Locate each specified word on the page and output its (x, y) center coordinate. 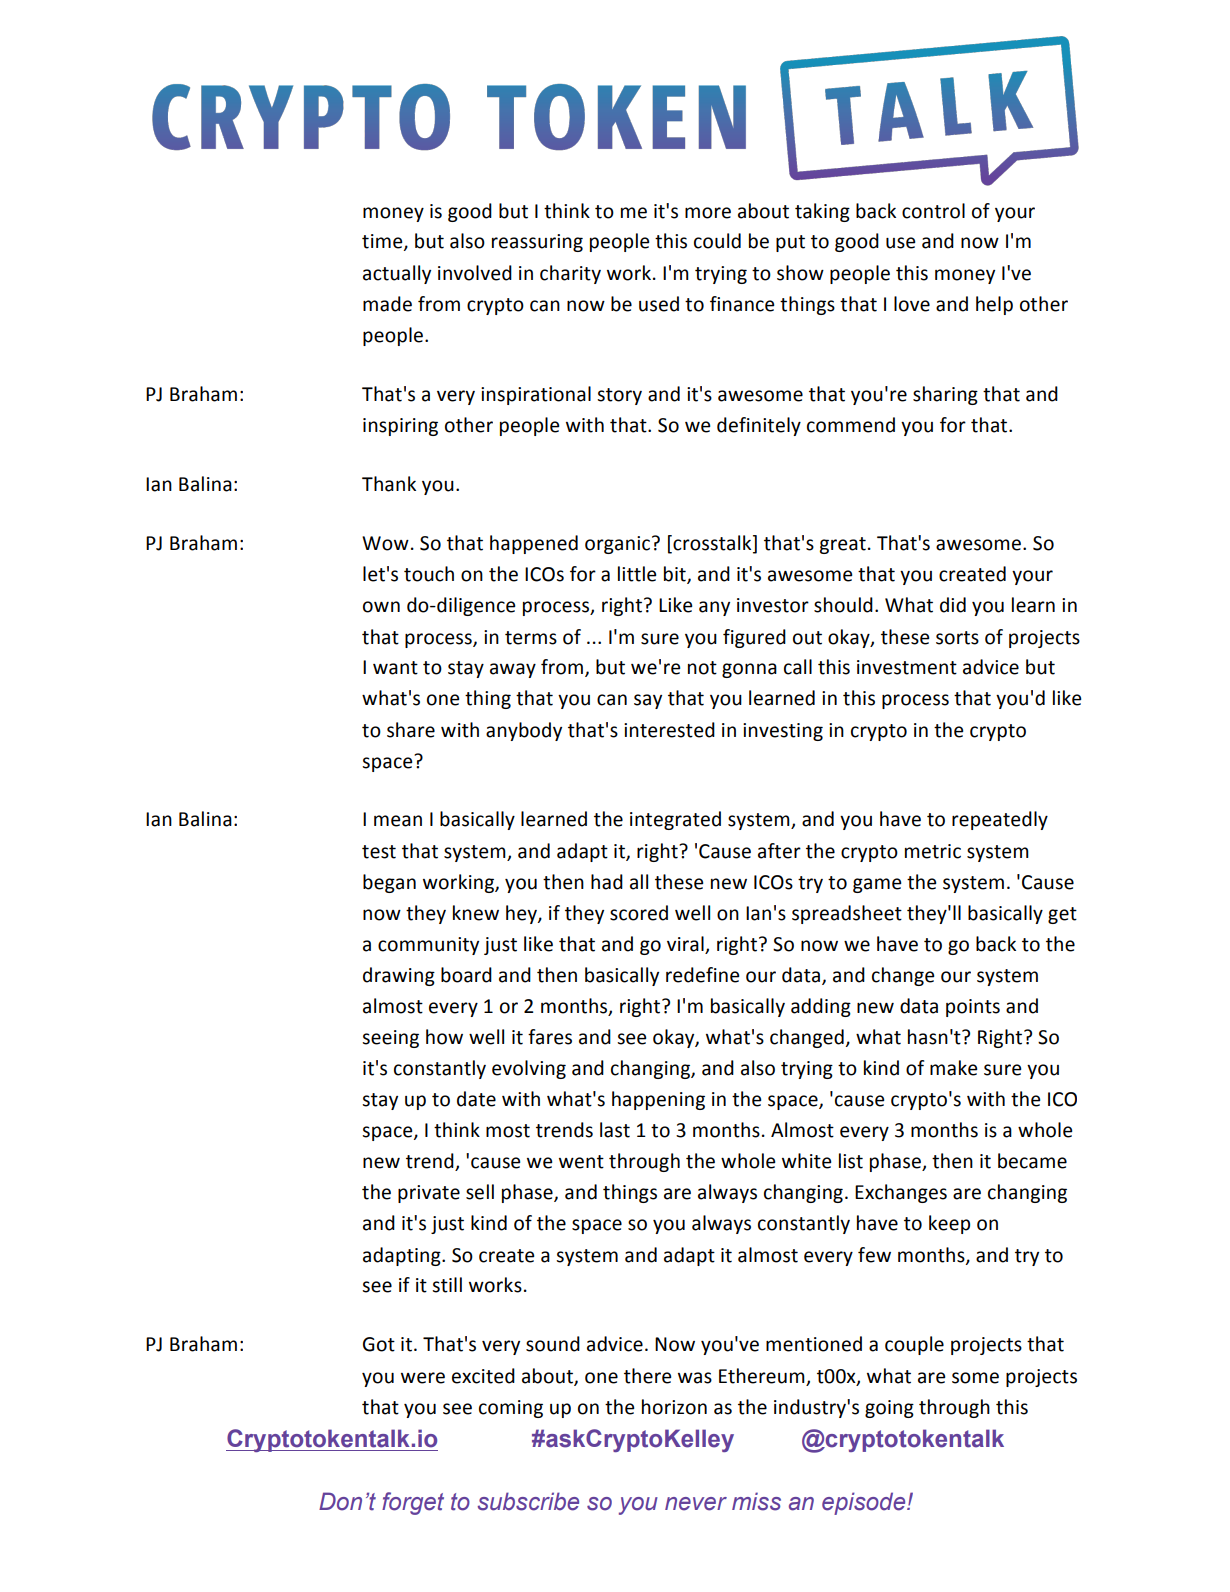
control (933, 211)
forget (413, 1503)
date (476, 1099)
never (696, 1504)
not (702, 668)
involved (475, 273)
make (953, 1068)
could (717, 241)
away (513, 670)
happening (658, 1100)
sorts (957, 638)
